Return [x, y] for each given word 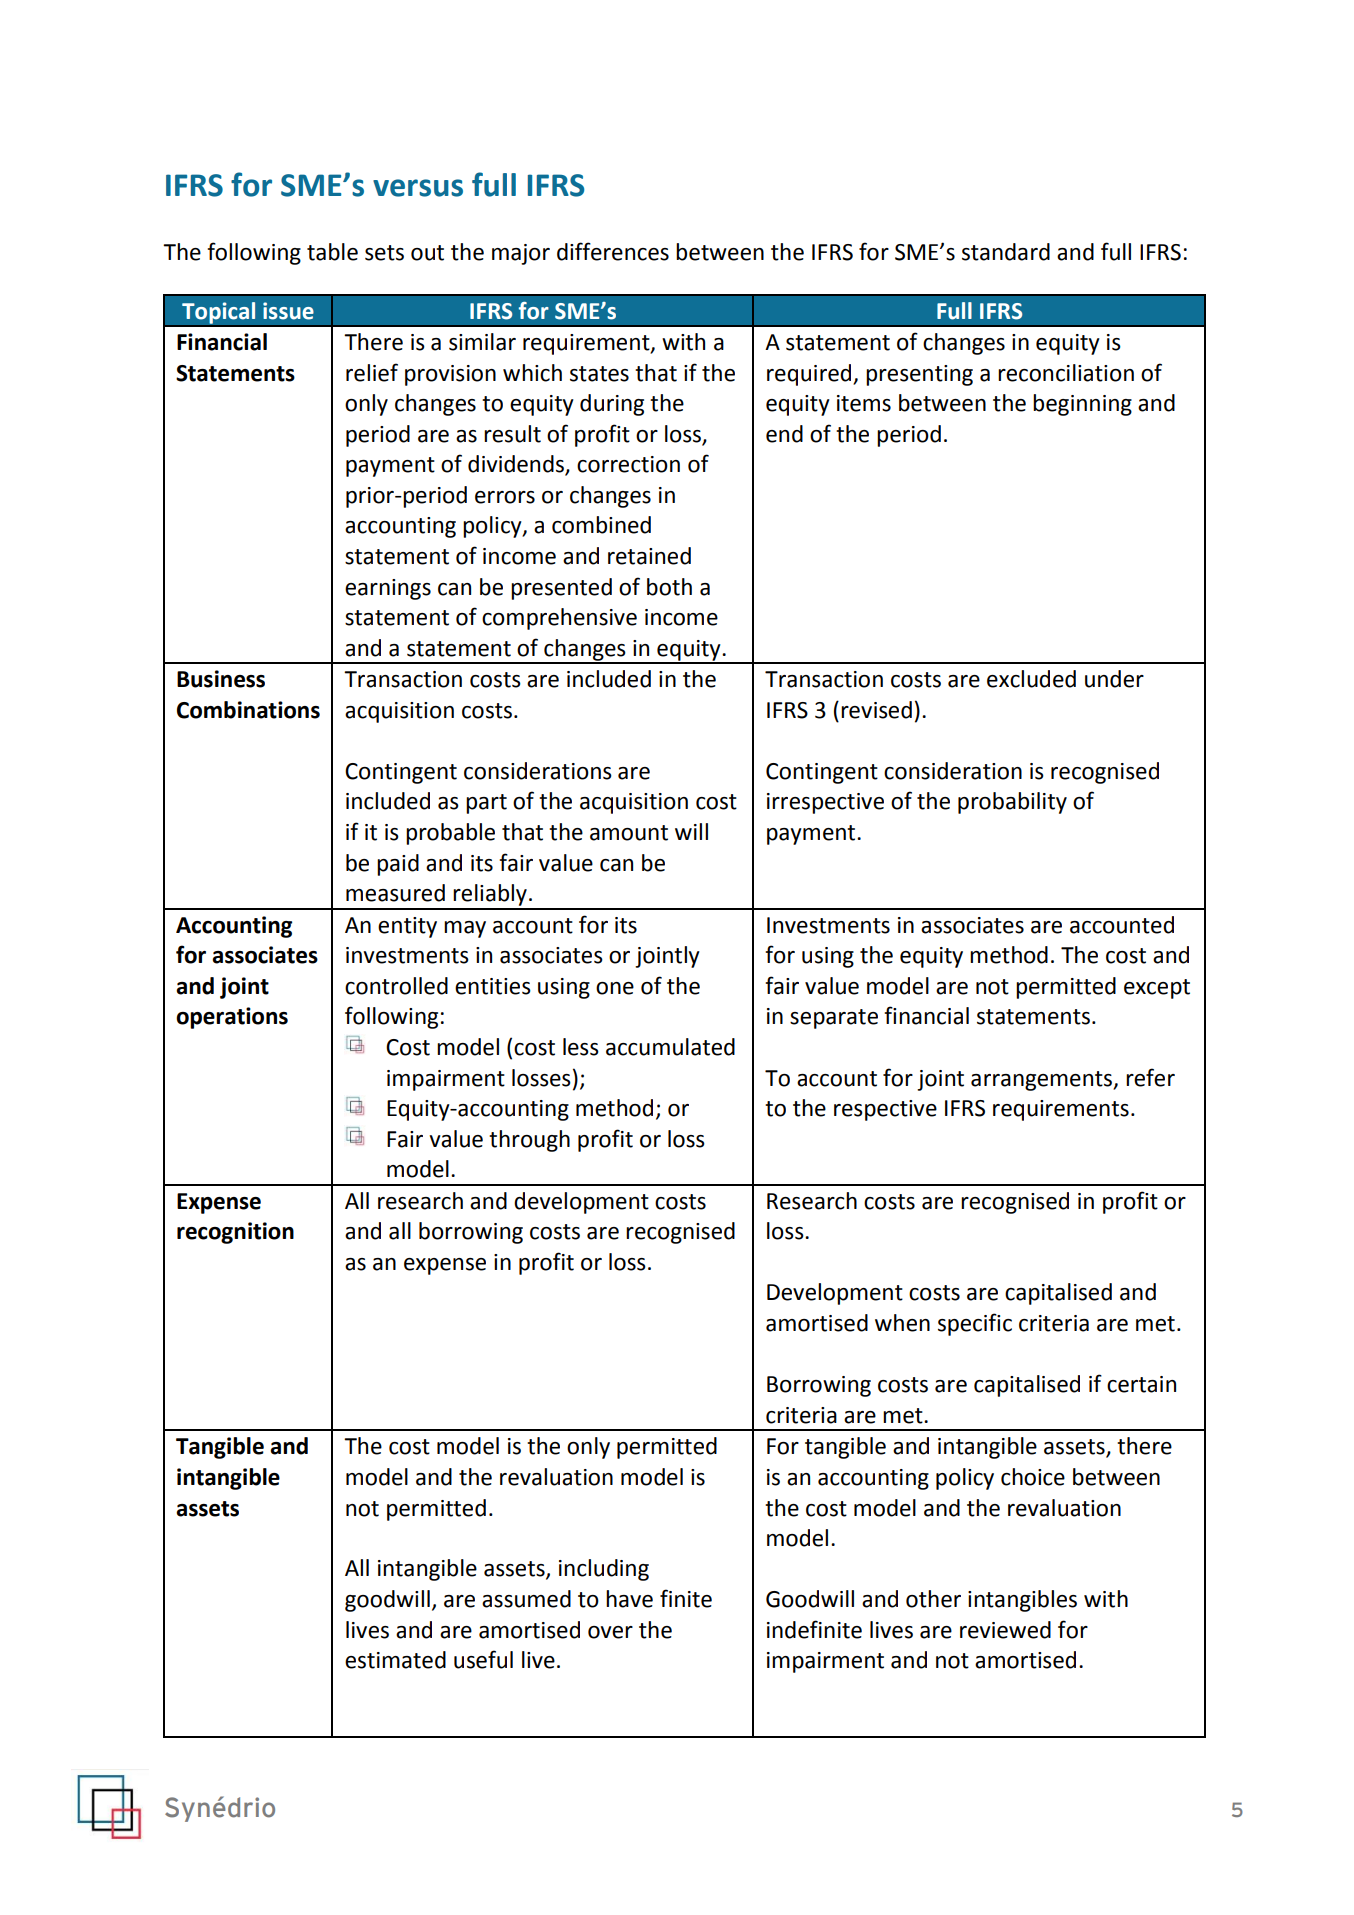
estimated [395, 1660]
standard [1006, 252]
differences [613, 251]
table [332, 252]
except [1157, 989]
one [615, 988]
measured [395, 893]
